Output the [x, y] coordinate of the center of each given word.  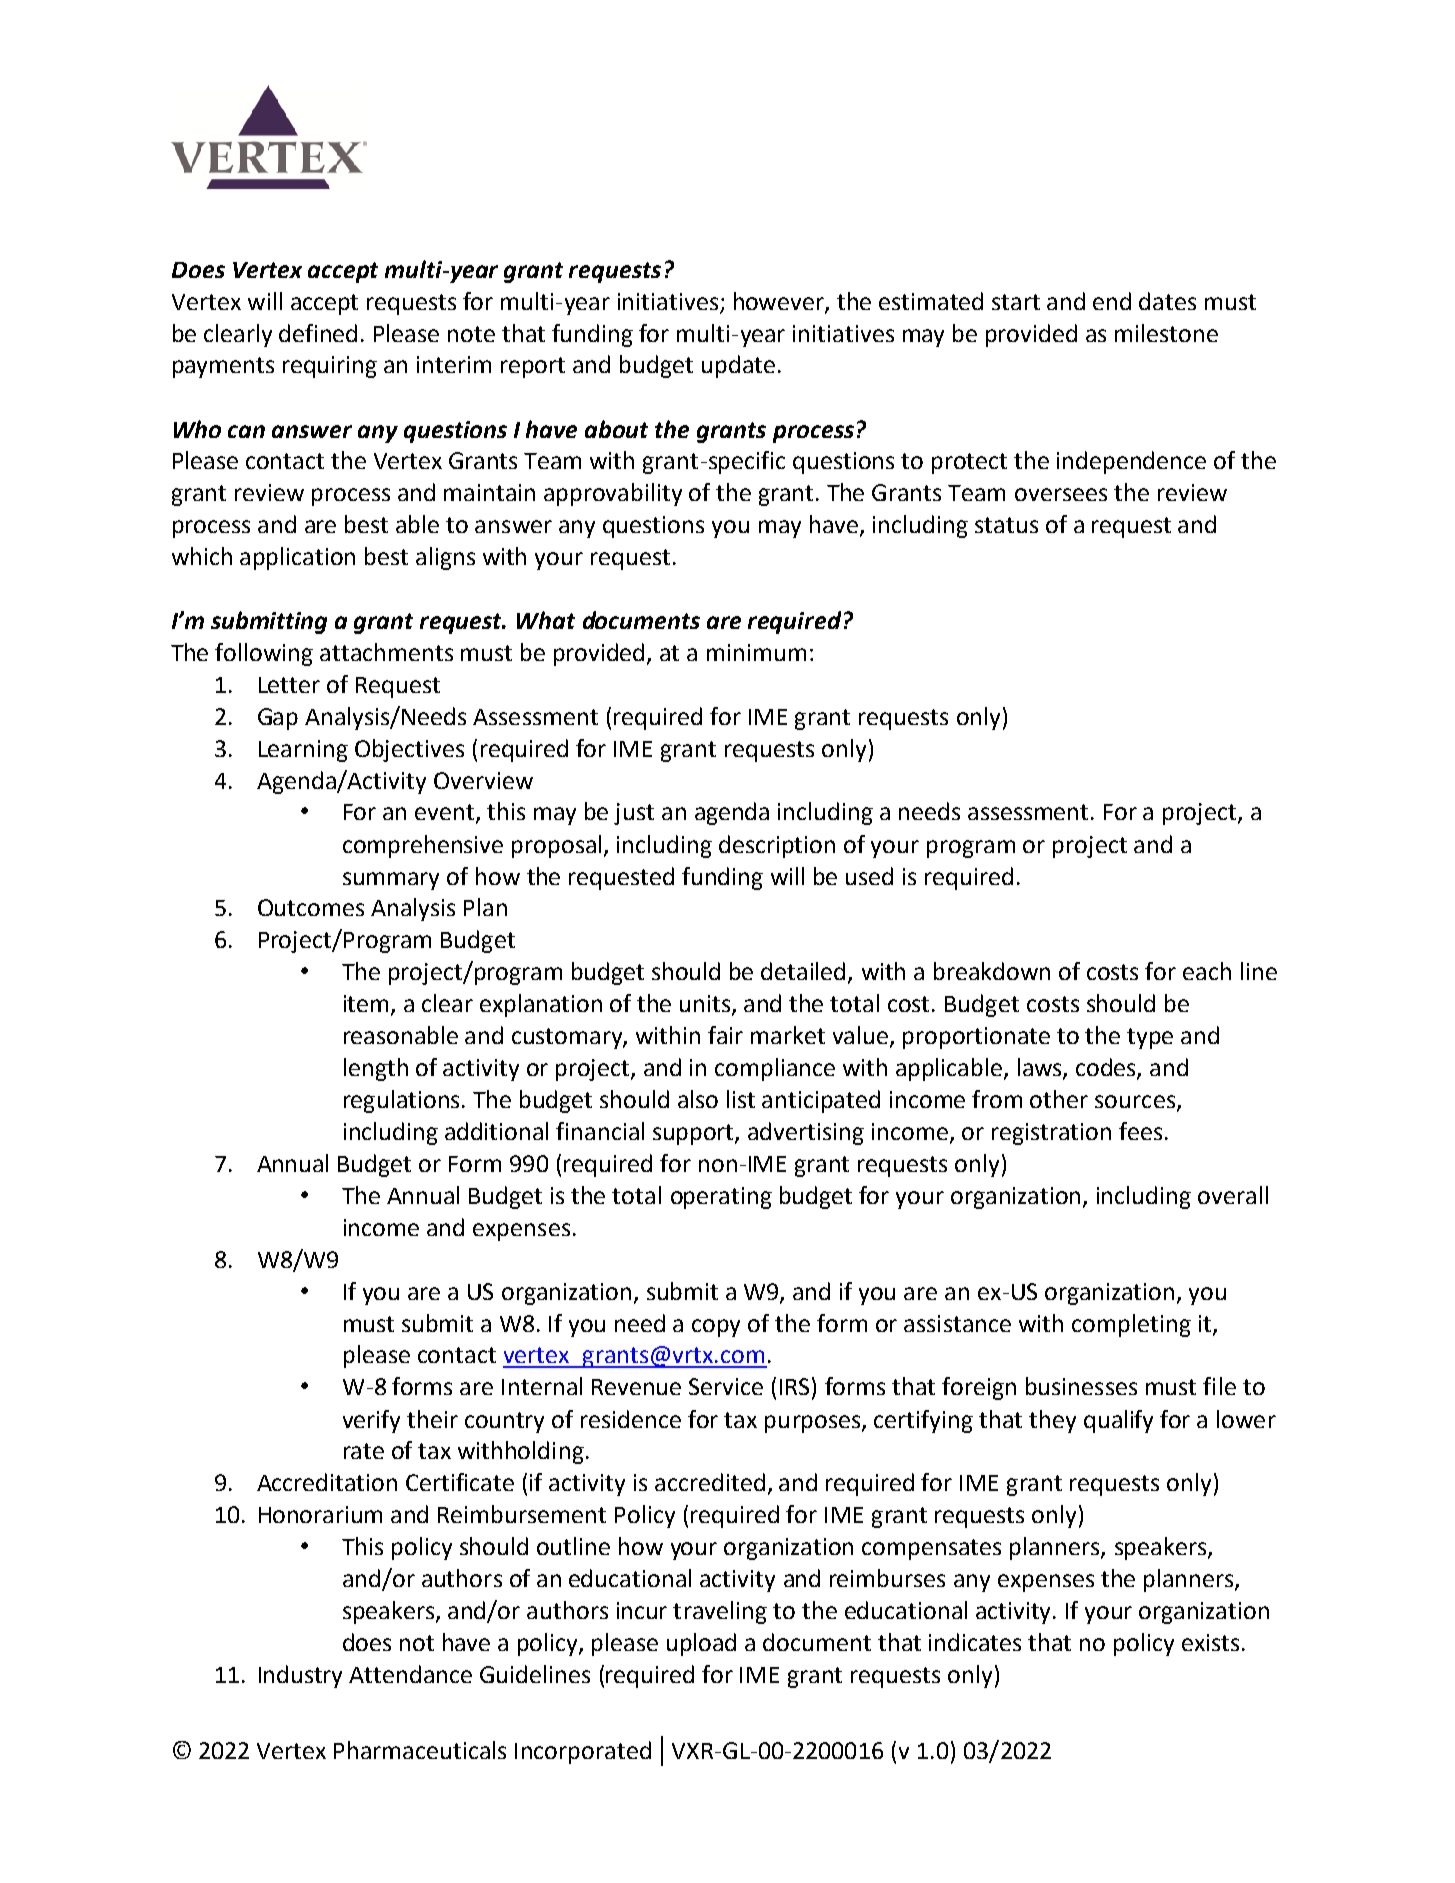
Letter [289, 685]
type [1150, 1038]
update [738, 366]
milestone [1166, 333]
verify [371, 1421]
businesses [1081, 1386]
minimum [756, 652]
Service [726, 1386]
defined [318, 333]
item [368, 1005]
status [1006, 525]
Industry [300, 1676]
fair [725, 1035]
